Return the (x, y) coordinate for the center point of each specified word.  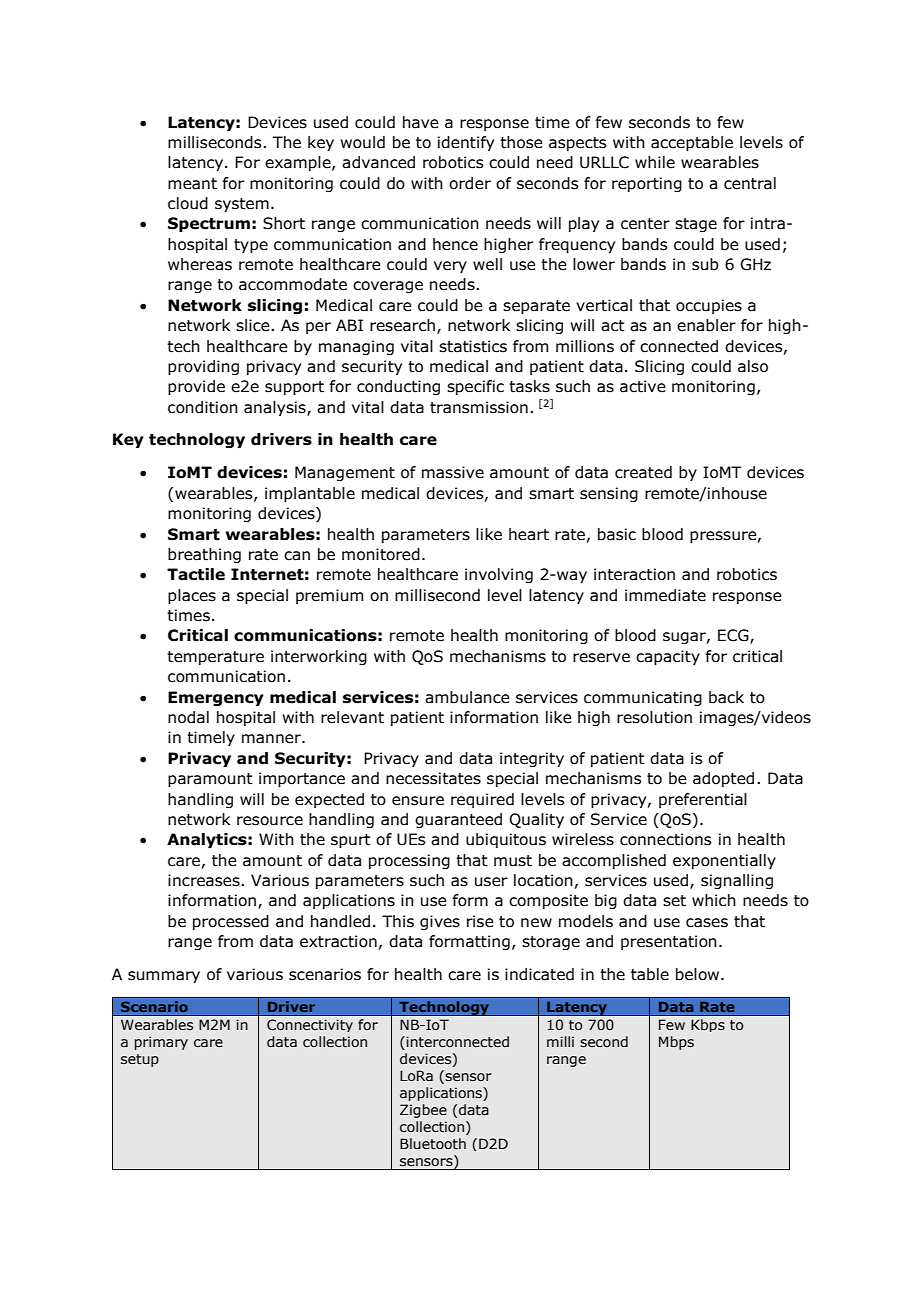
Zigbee (423, 1111)
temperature (215, 658)
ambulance (467, 697)
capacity (668, 657)
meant (192, 184)
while (655, 162)
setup (140, 1060)
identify (466, 143)
